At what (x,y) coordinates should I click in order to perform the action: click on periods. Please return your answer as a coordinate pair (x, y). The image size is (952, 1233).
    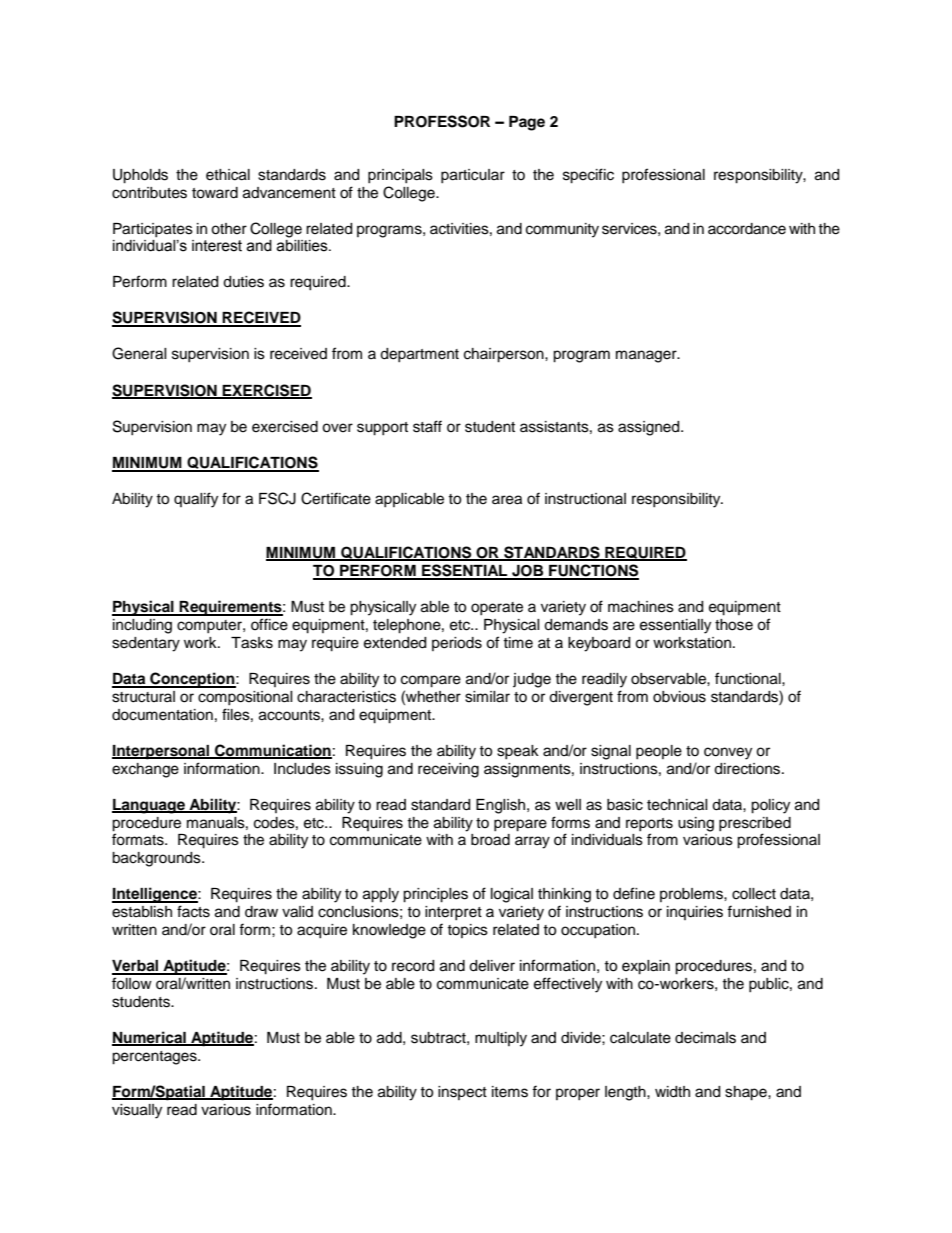
    Looking at the image, I should click on (457, 644).
